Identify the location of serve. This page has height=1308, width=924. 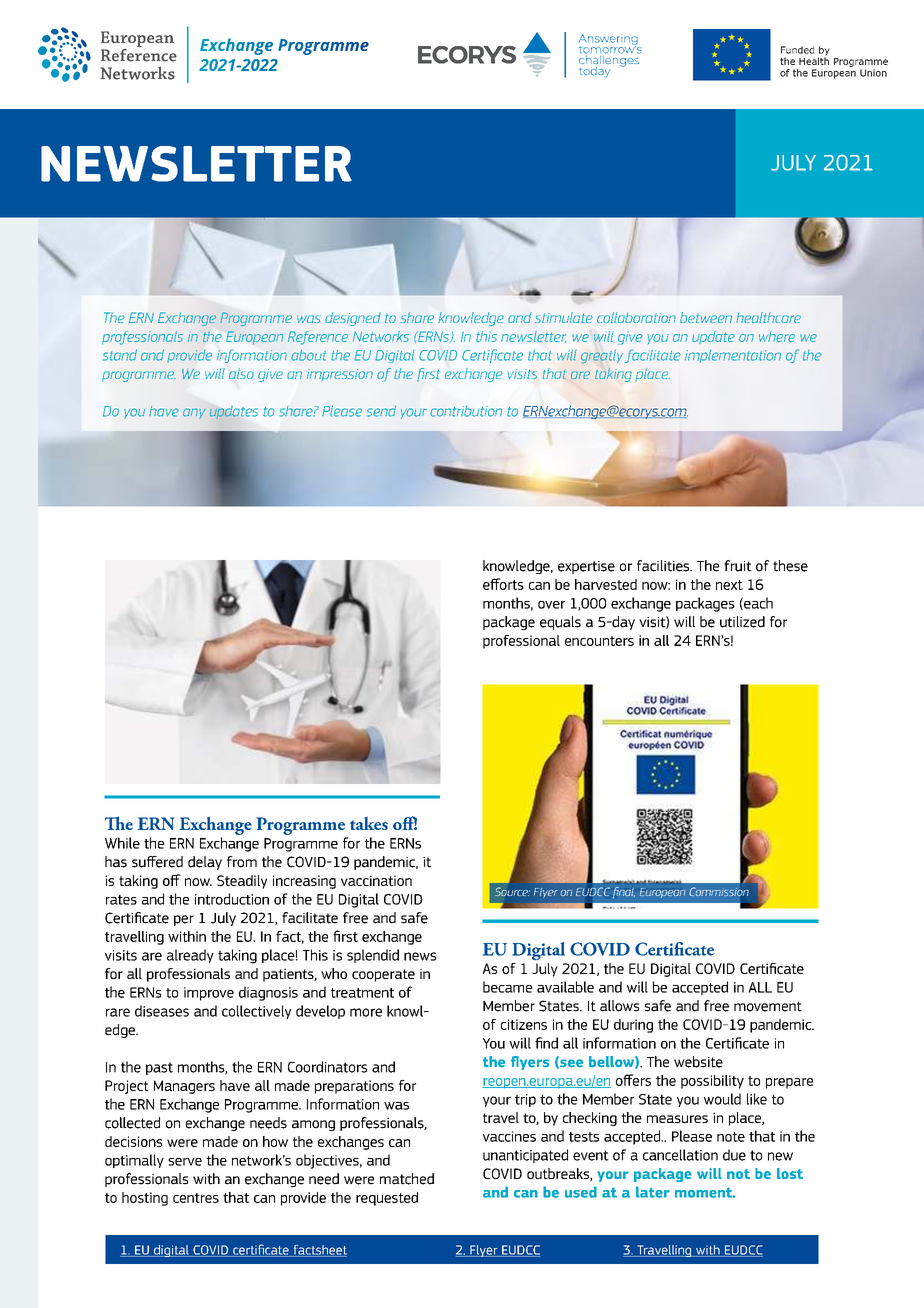
(185, 1162).
